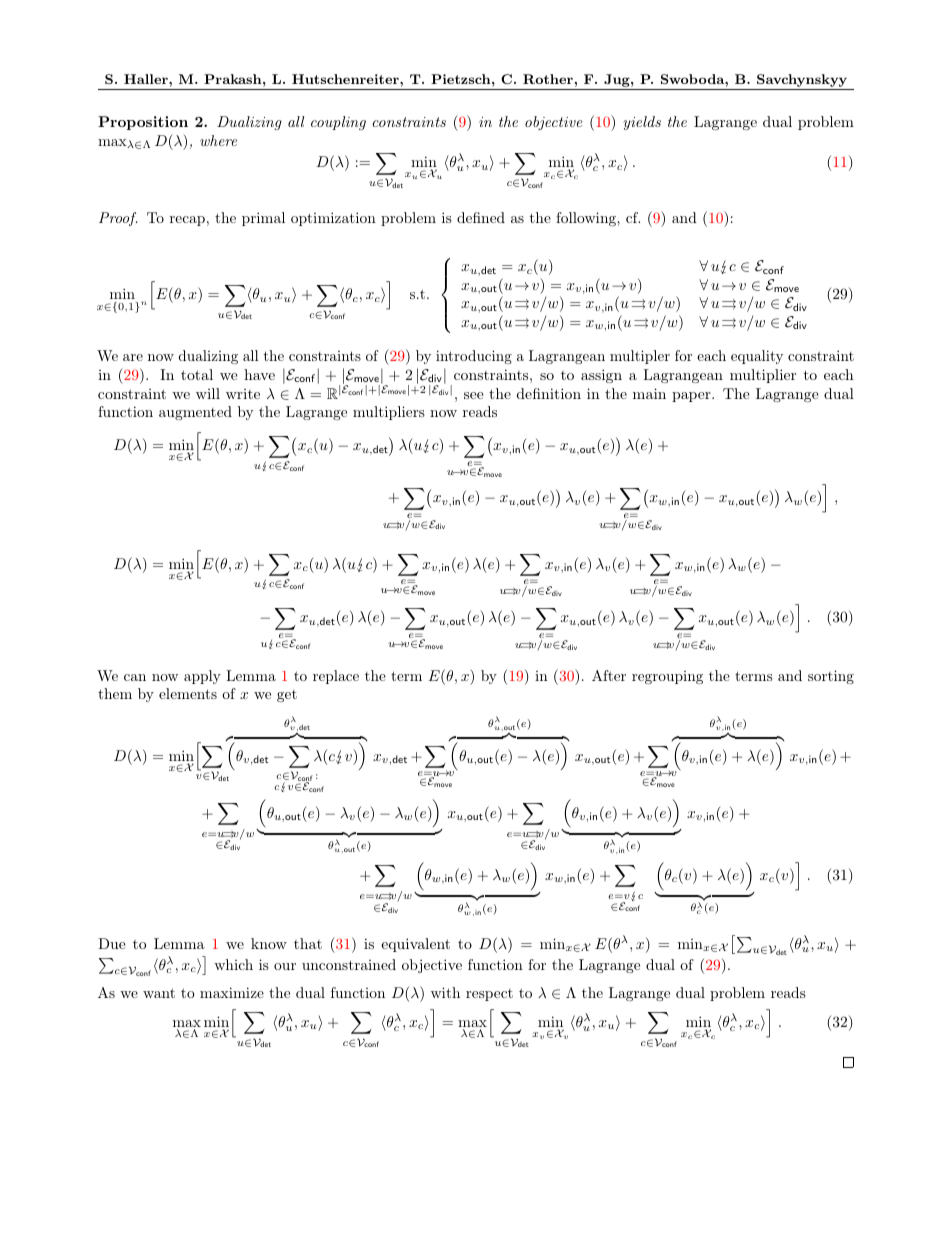 The image size is (952, 1233). Describe the element at coordinates (338, 123) in the screenshot. I see `coupling` at that location.
